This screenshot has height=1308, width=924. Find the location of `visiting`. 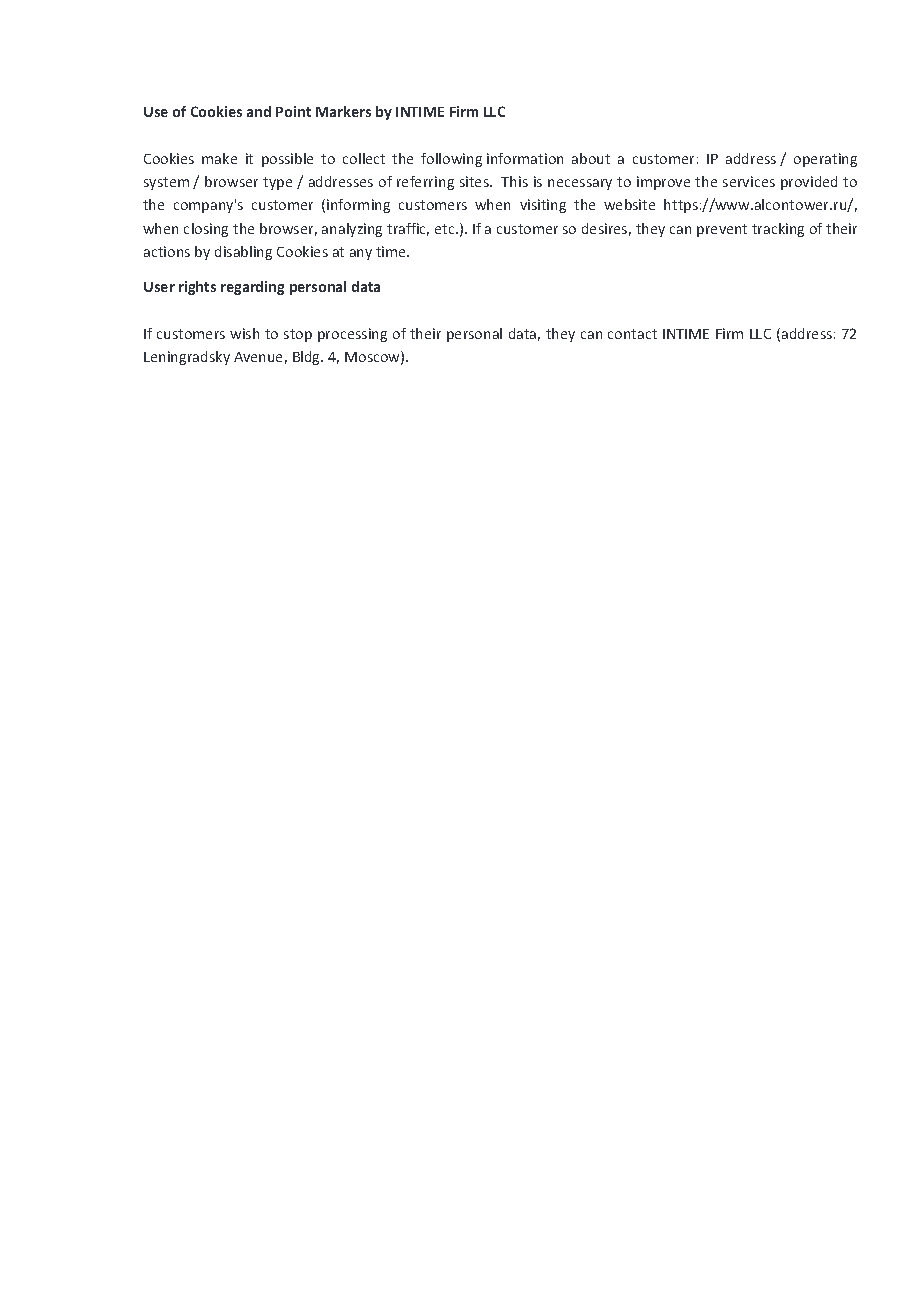

visiting is located at coordinates (543, 206).
